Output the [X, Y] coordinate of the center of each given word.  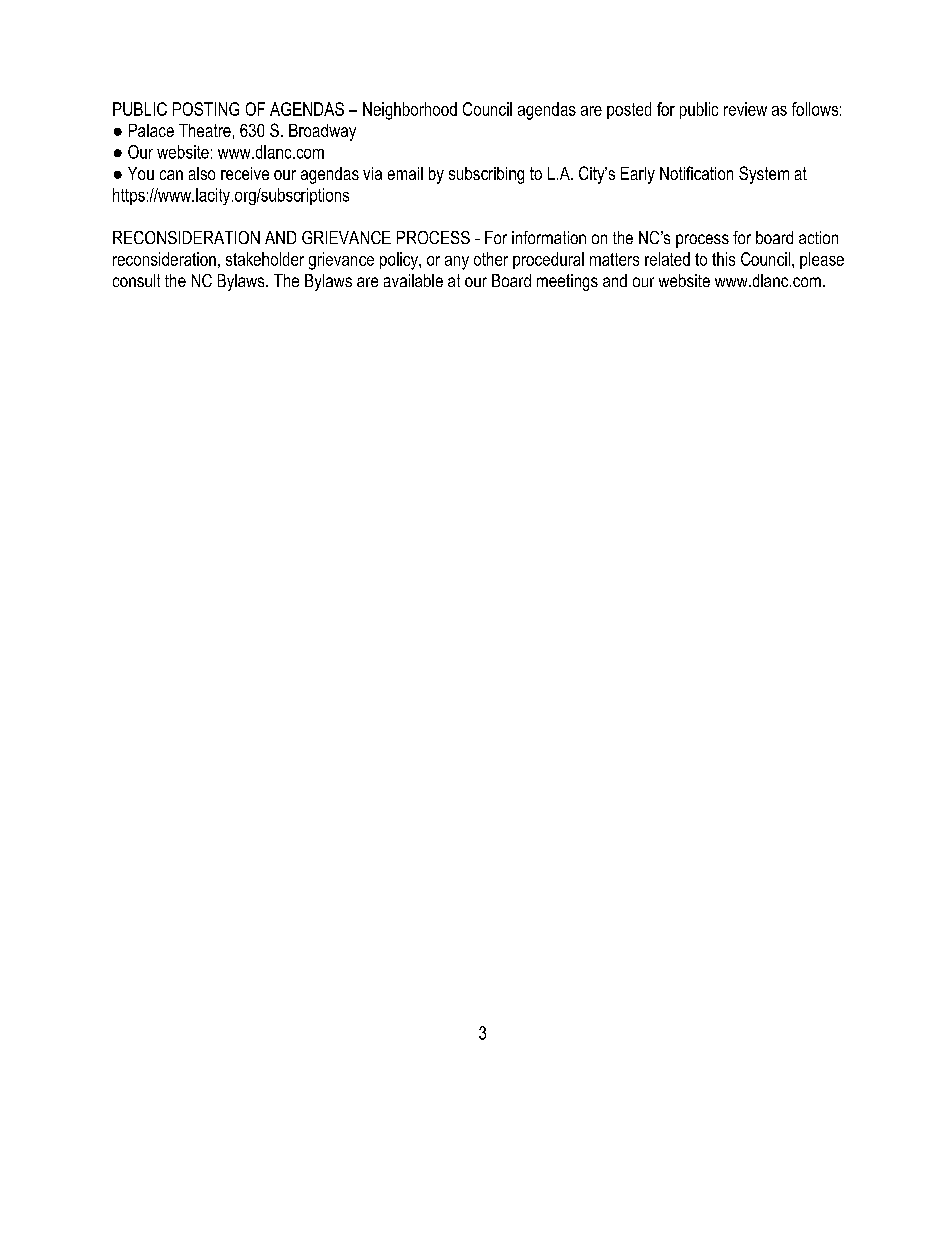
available [413, 280]
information [549, 237]
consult [136, 280]
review [745, 109]
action [818, 237]
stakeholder [265, 259]
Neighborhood [410, 111]
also [202, 173]
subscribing [486, 175]
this [723, 259]
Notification [696, 173]
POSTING [206, 109]
